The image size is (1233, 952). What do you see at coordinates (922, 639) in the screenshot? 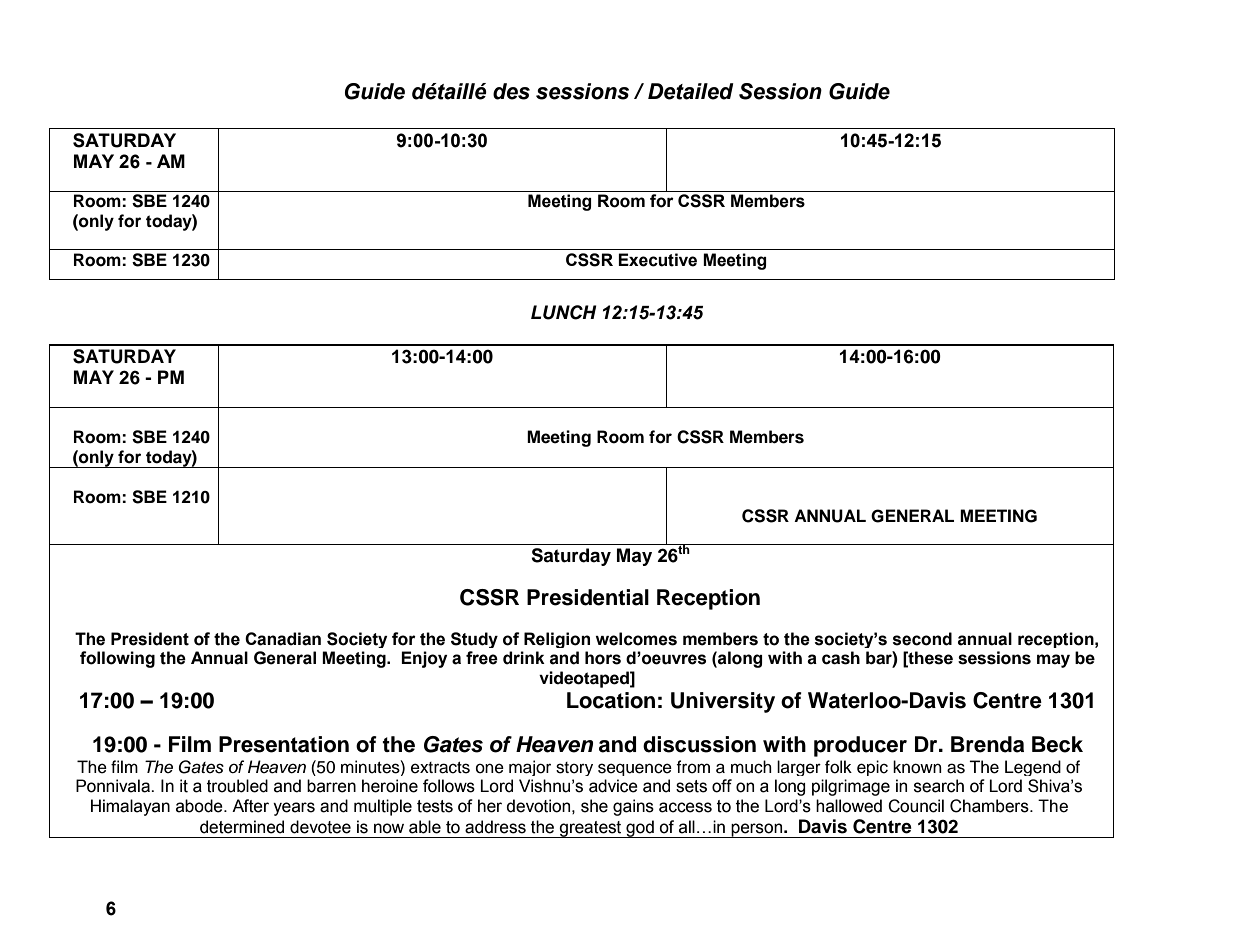
I see `second` at bounding box center [922, 639].
